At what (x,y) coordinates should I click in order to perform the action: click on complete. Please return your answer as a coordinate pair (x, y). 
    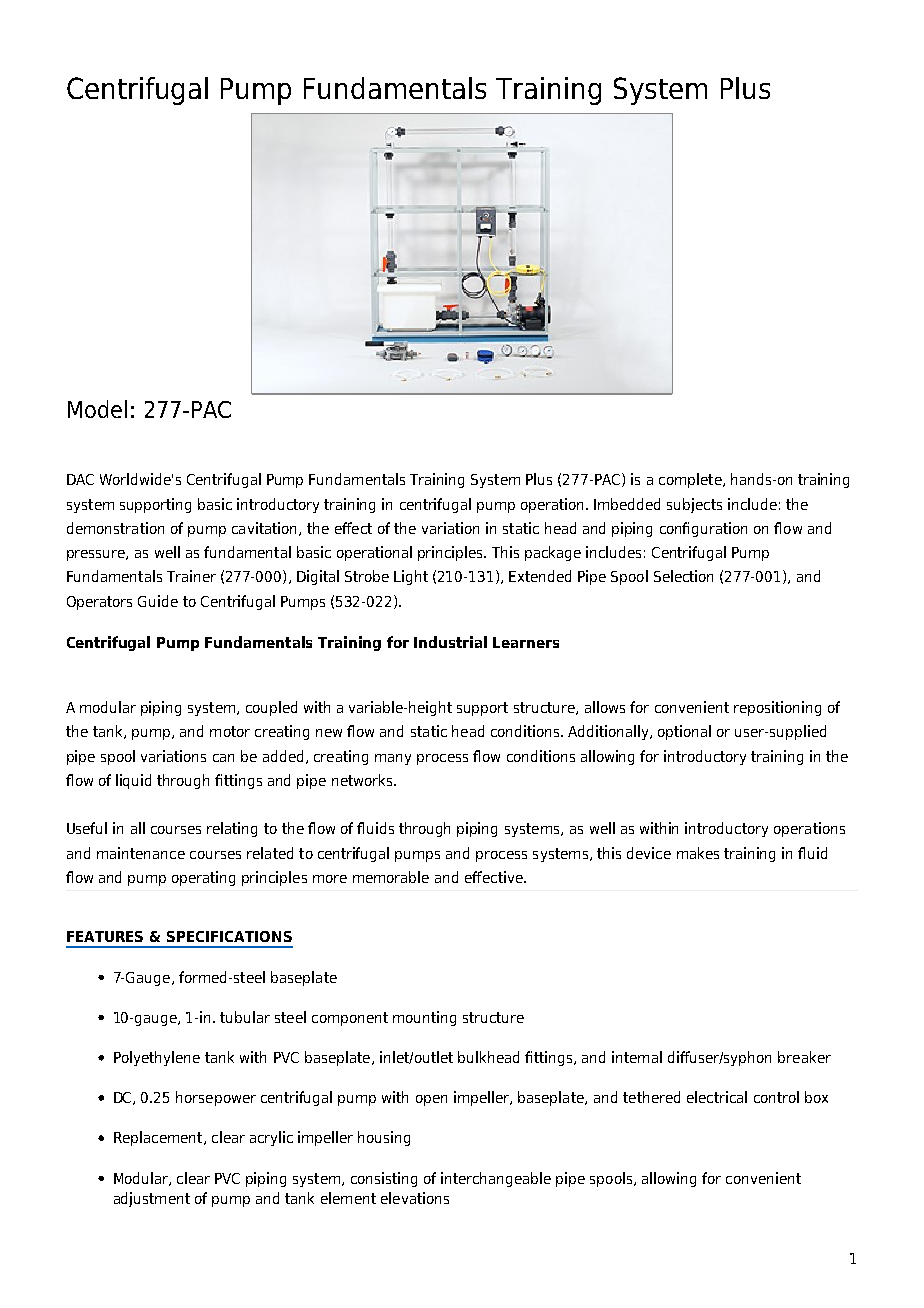
    Looking at the image, I should click on (691, 480).
